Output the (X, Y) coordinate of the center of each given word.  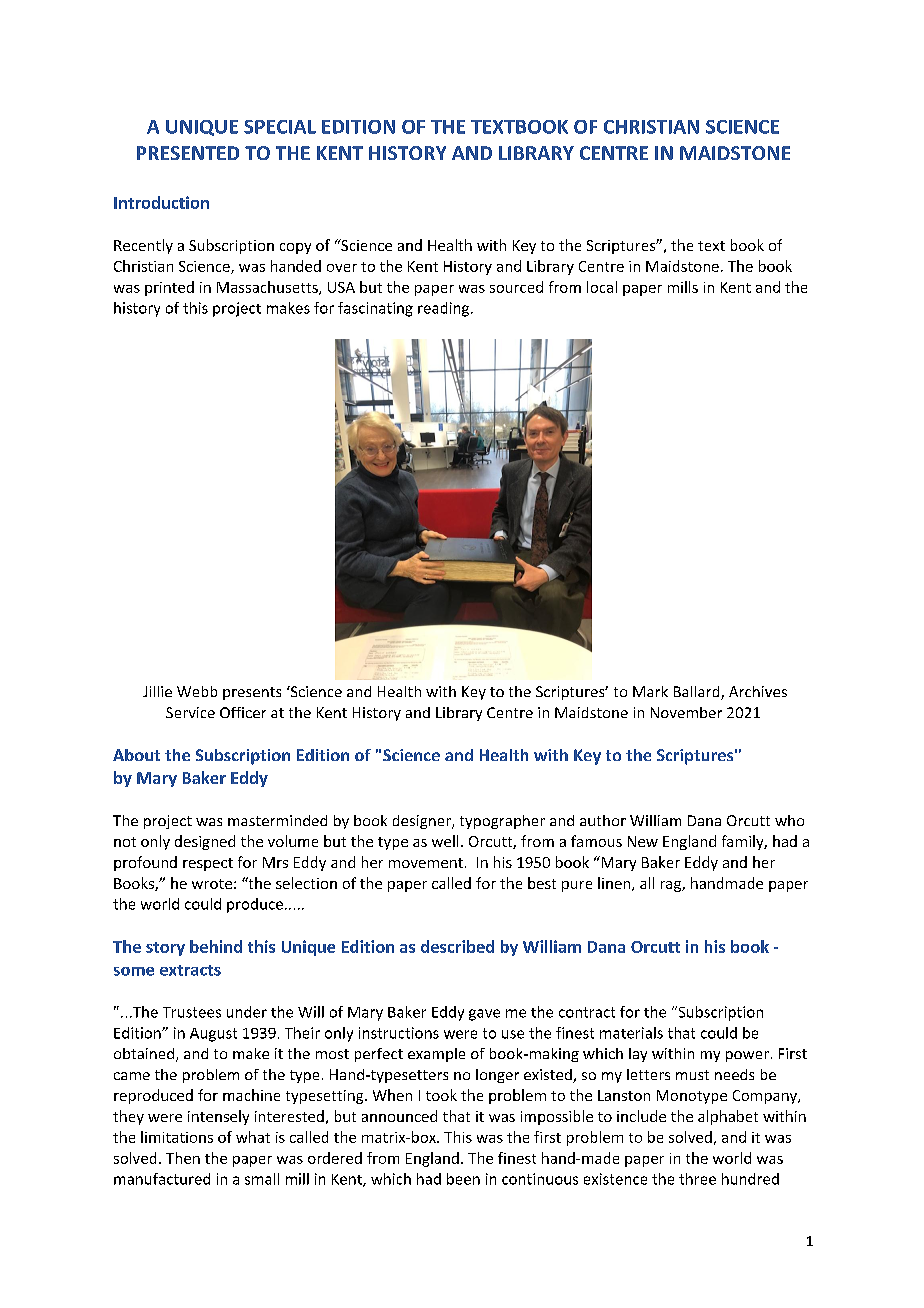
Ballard (698, 693)
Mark (650, 691)
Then (183, 1158)
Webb (197, 691)
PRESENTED (188, 153)
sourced (516, 287)
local (602, 287)
